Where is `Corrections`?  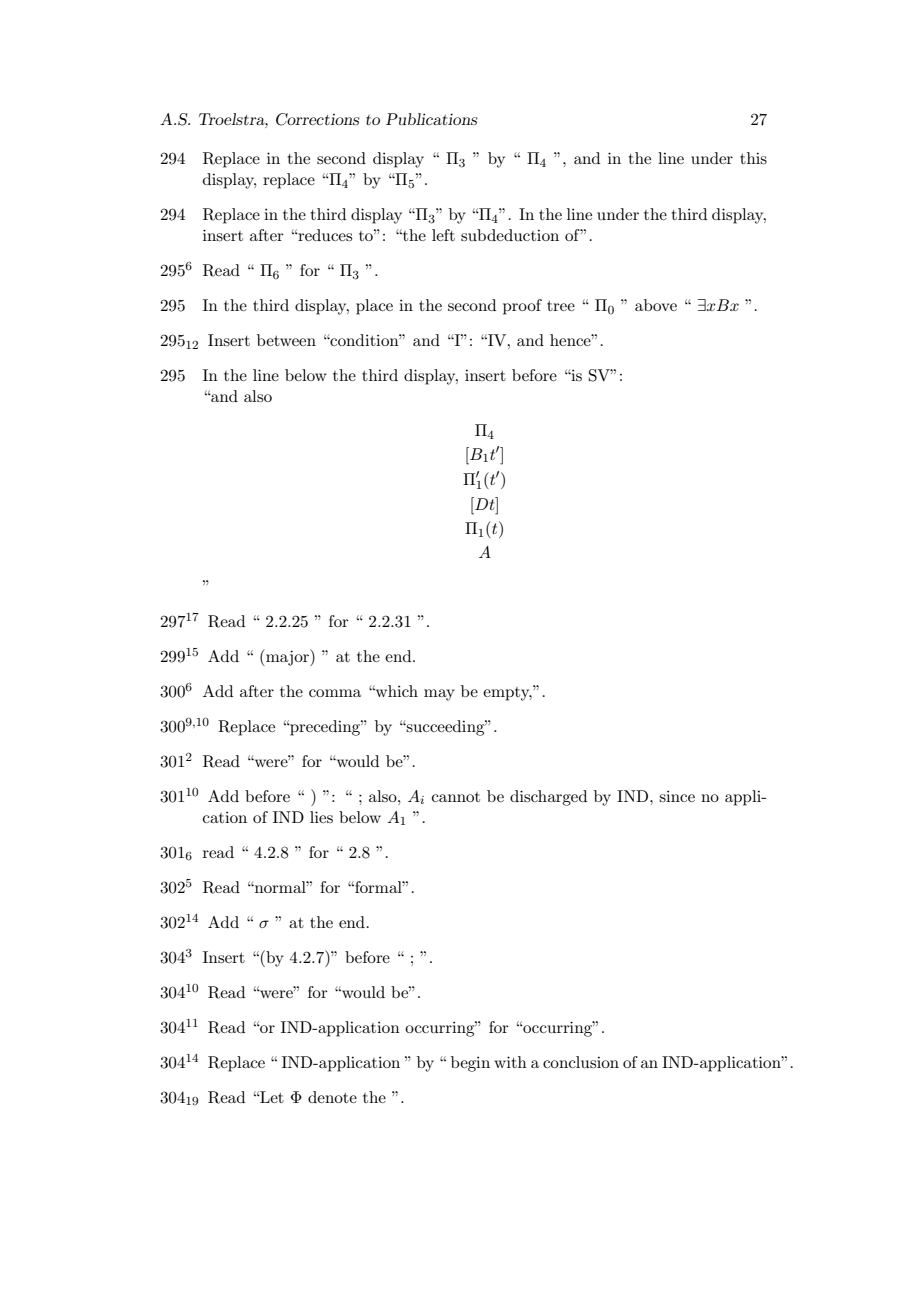
Corrections is located at coordinates (318, 119).
